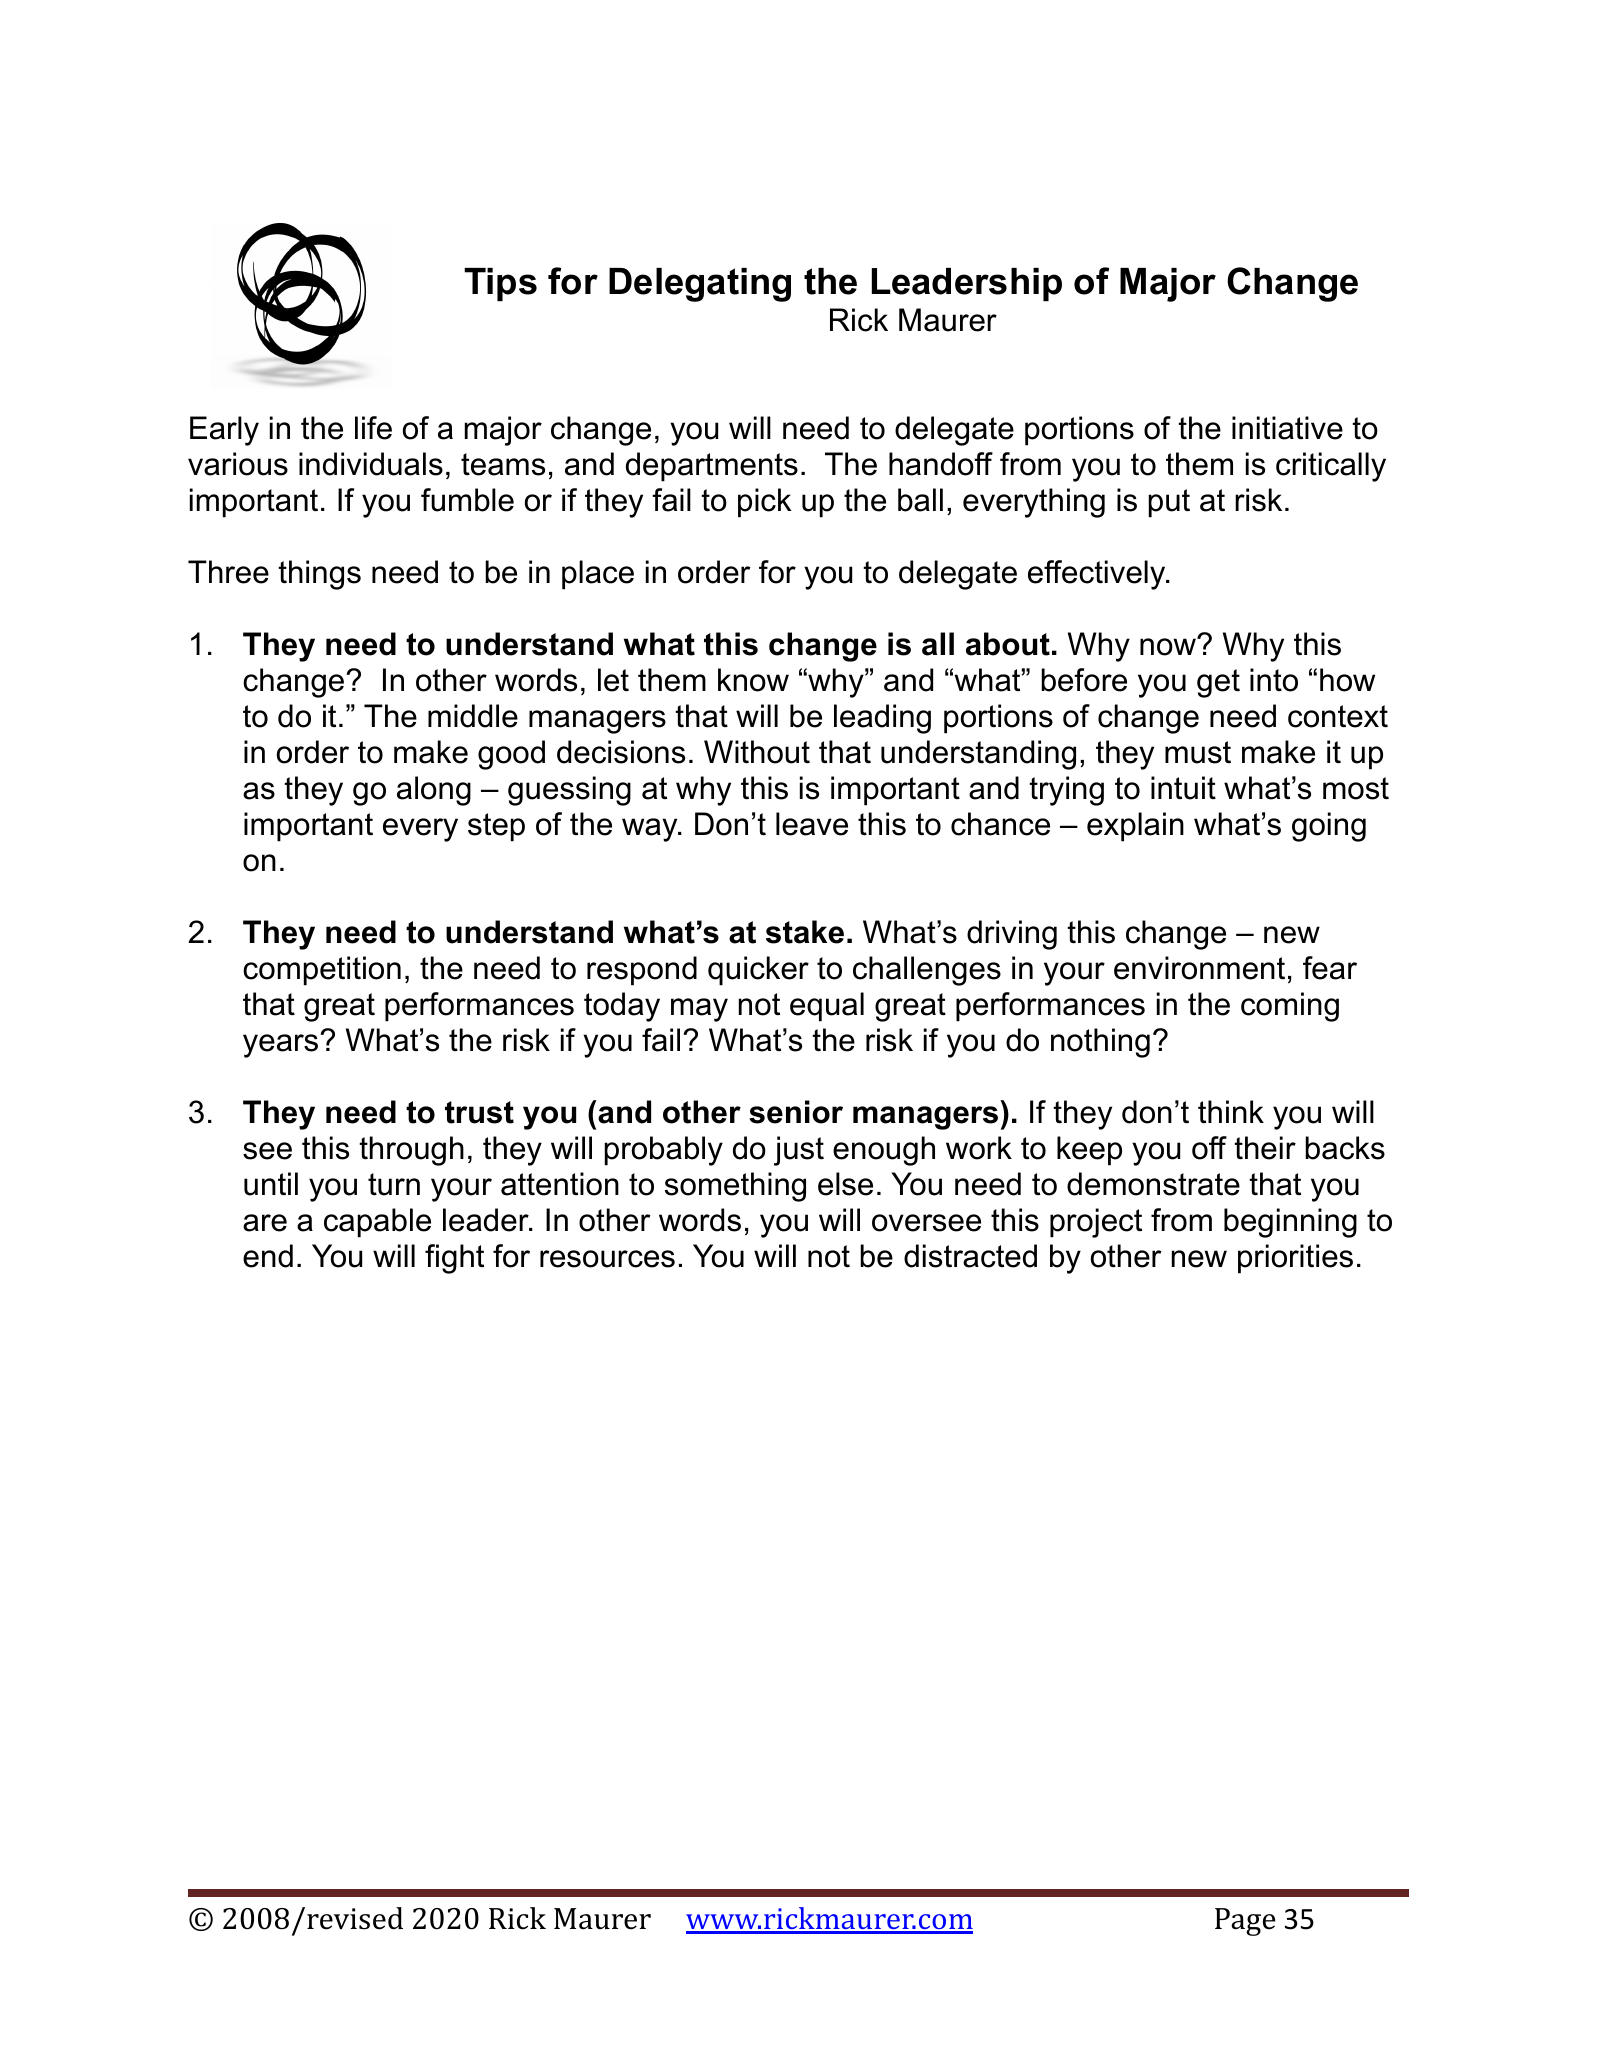 This page has width=1597, height=2067. I want to click on initiative, so click(1287, 428).
